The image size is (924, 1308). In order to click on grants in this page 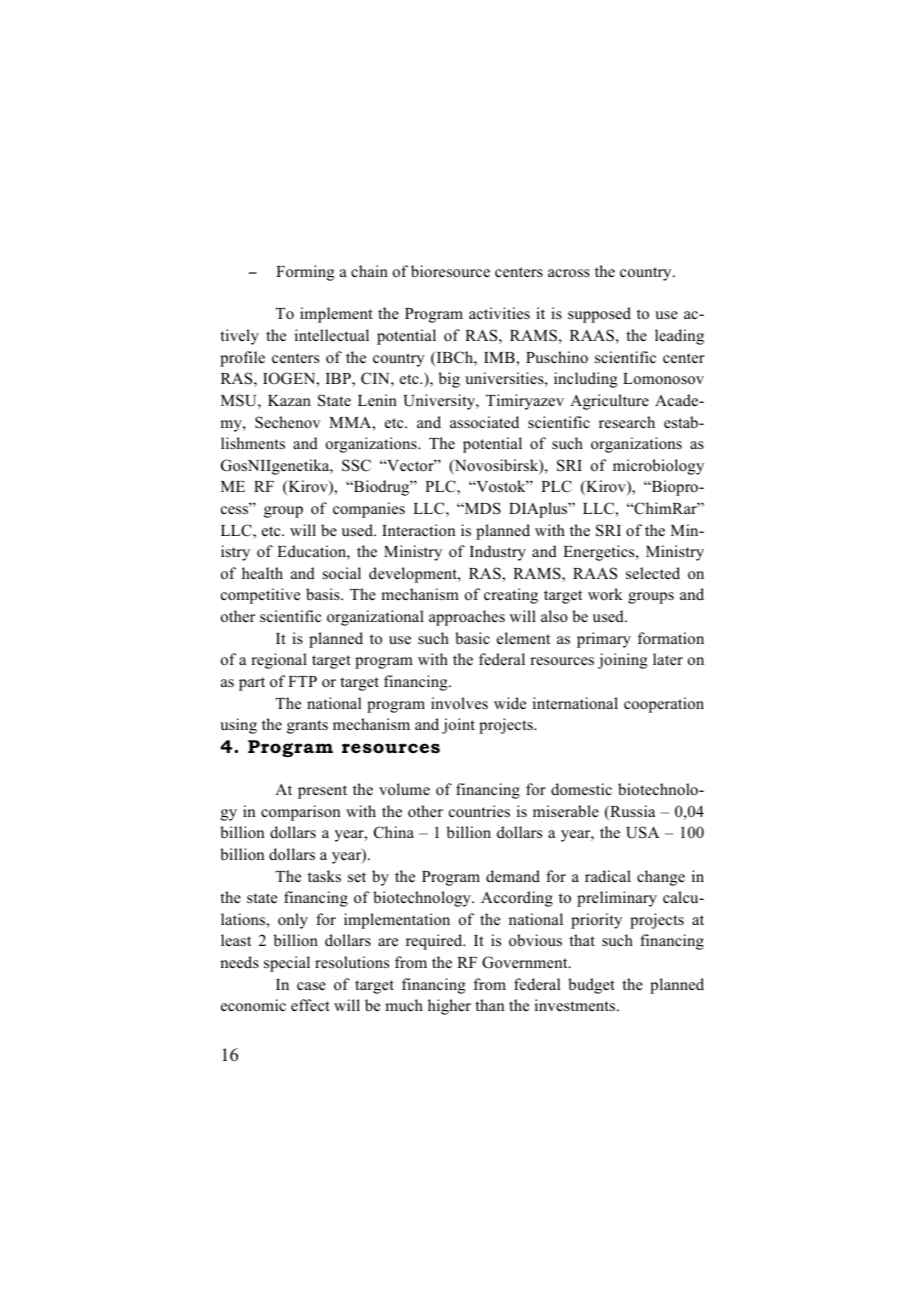, I will do `click(307, 727)`.
